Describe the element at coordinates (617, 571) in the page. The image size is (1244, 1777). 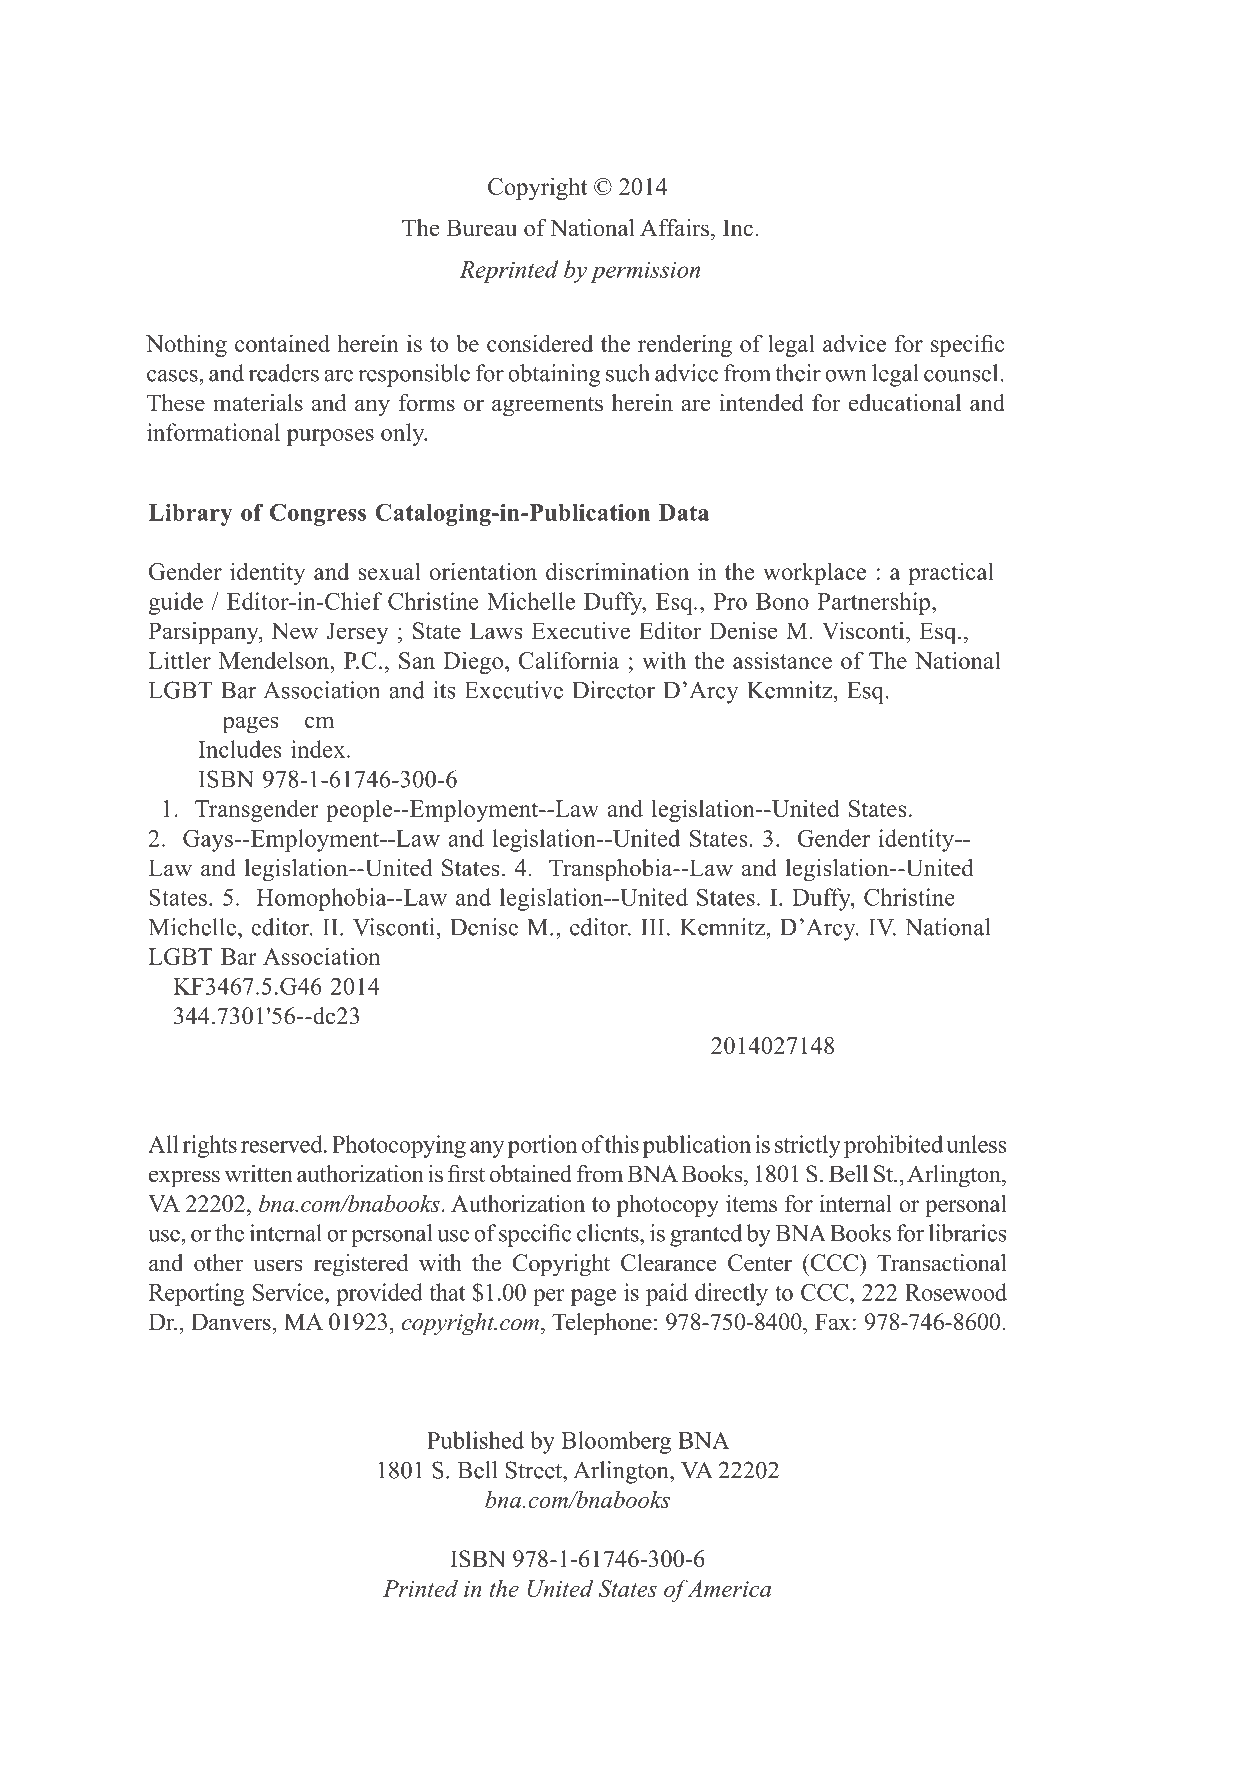
I see `discrimination` at that location.
